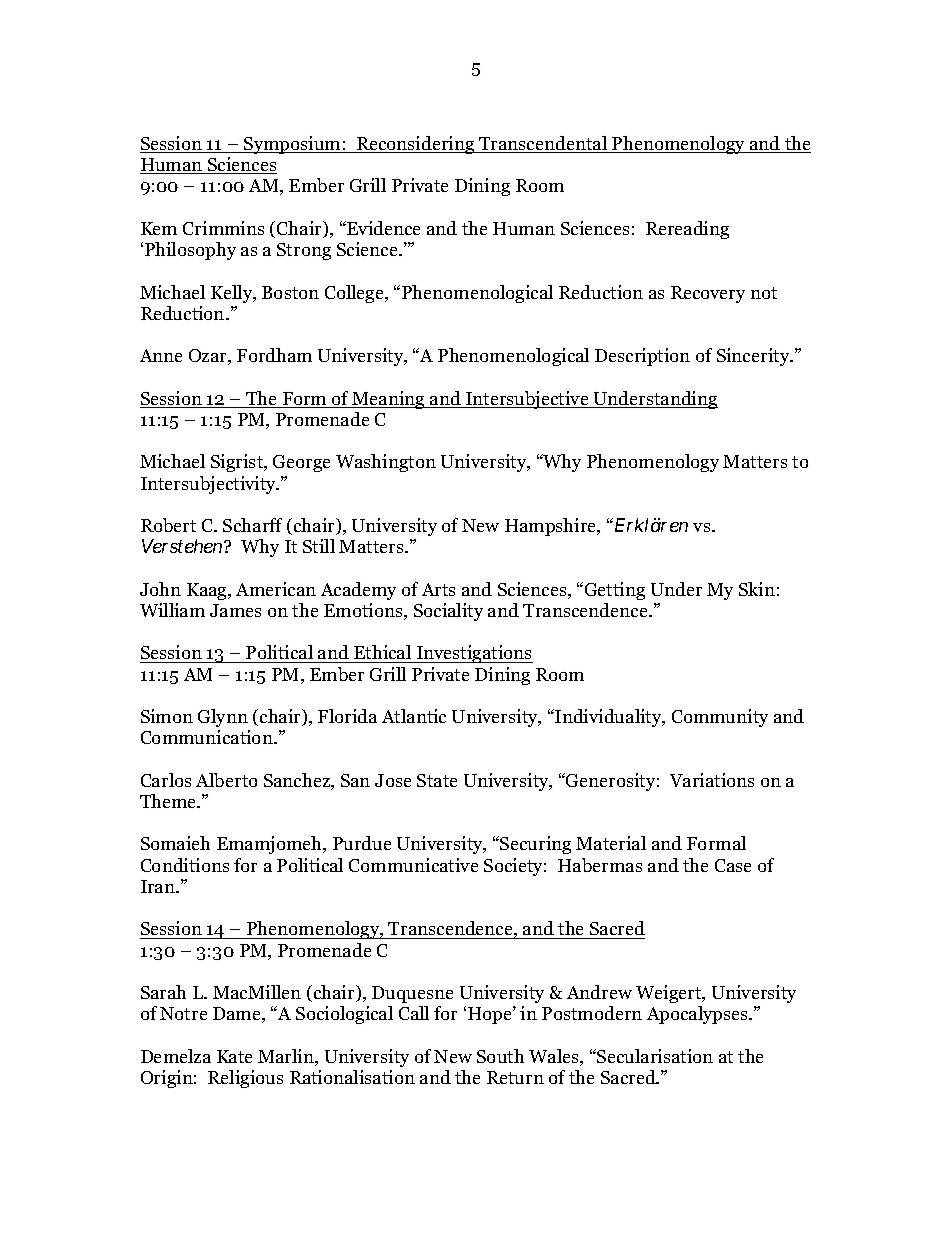 The image size is (952, 1233). What do you see at coordinates (235, 610) in the image?
I see `James` at bounding box center [235, 610].
